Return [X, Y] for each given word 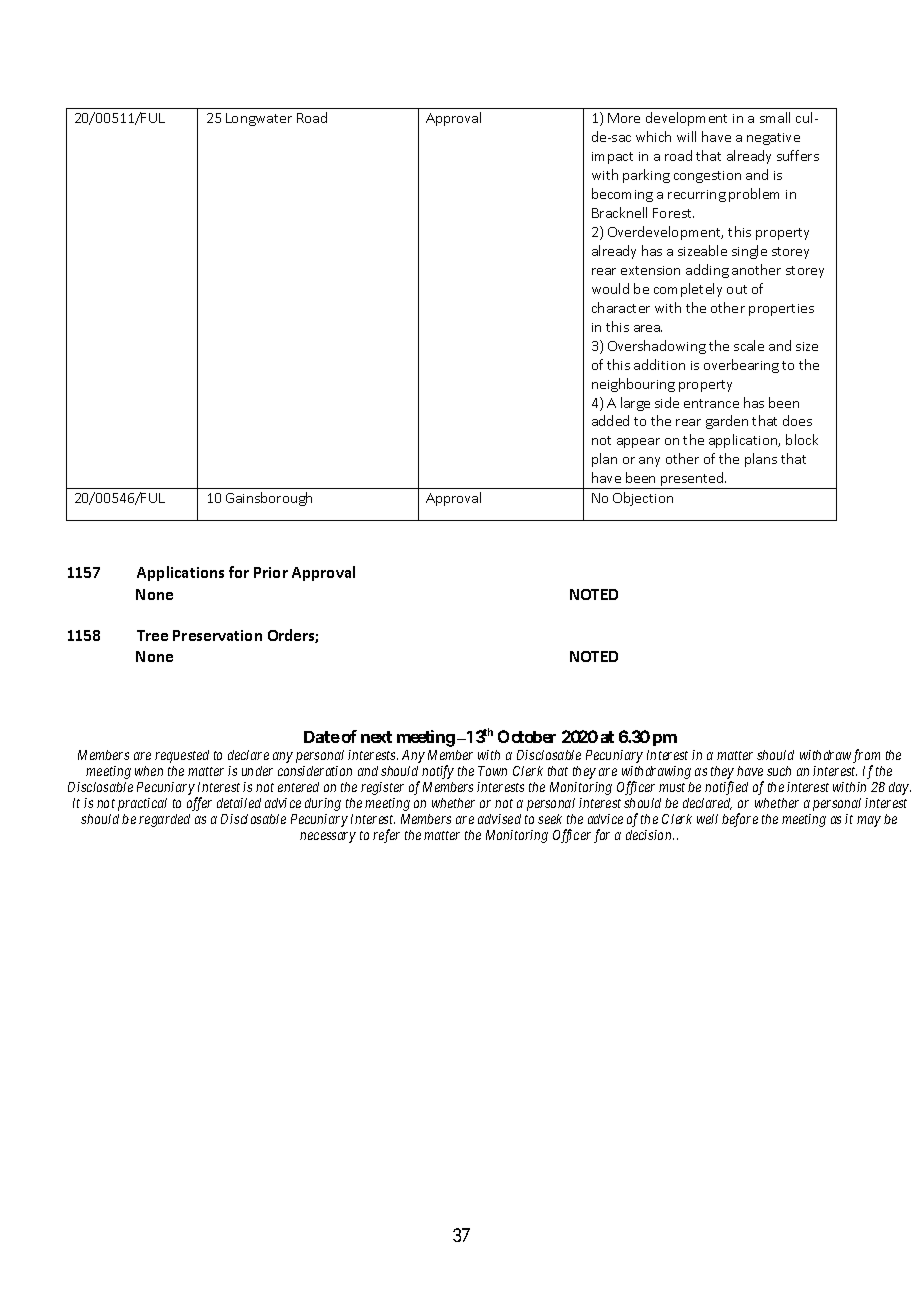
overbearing [741, 366]
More [624, 118]
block [802, 439]
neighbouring [633, 385]
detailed [239, 803]
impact [612, 158]
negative [773, 139]
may [869, 821]
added [610, 420]
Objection [643, 499]
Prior [271, 572]
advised [499, 819]
